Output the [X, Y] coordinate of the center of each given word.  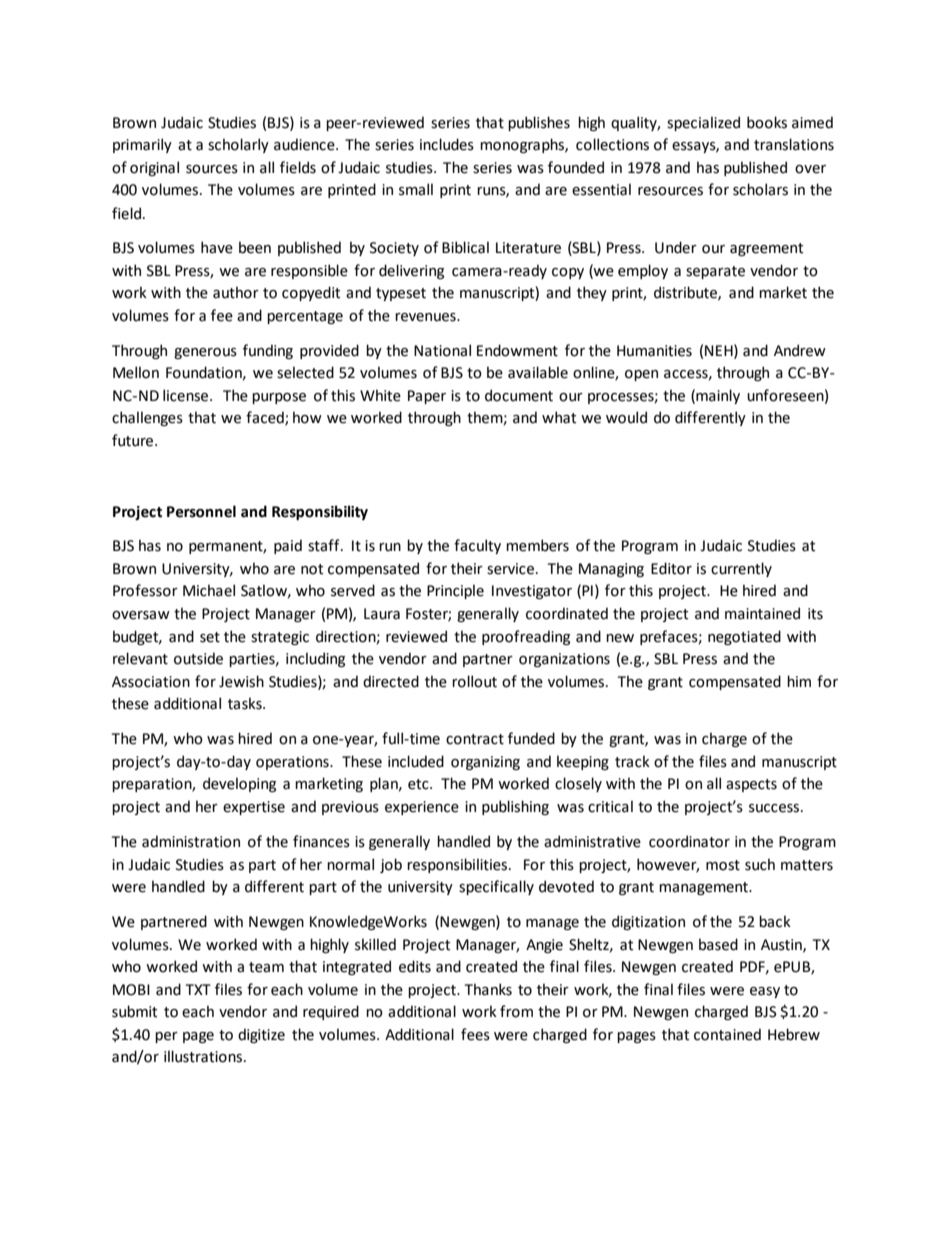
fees [475, 1034]
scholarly [238, 145]
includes [447, 144]
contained [727, 1034]
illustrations [204, 1056]
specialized [703, 123]
